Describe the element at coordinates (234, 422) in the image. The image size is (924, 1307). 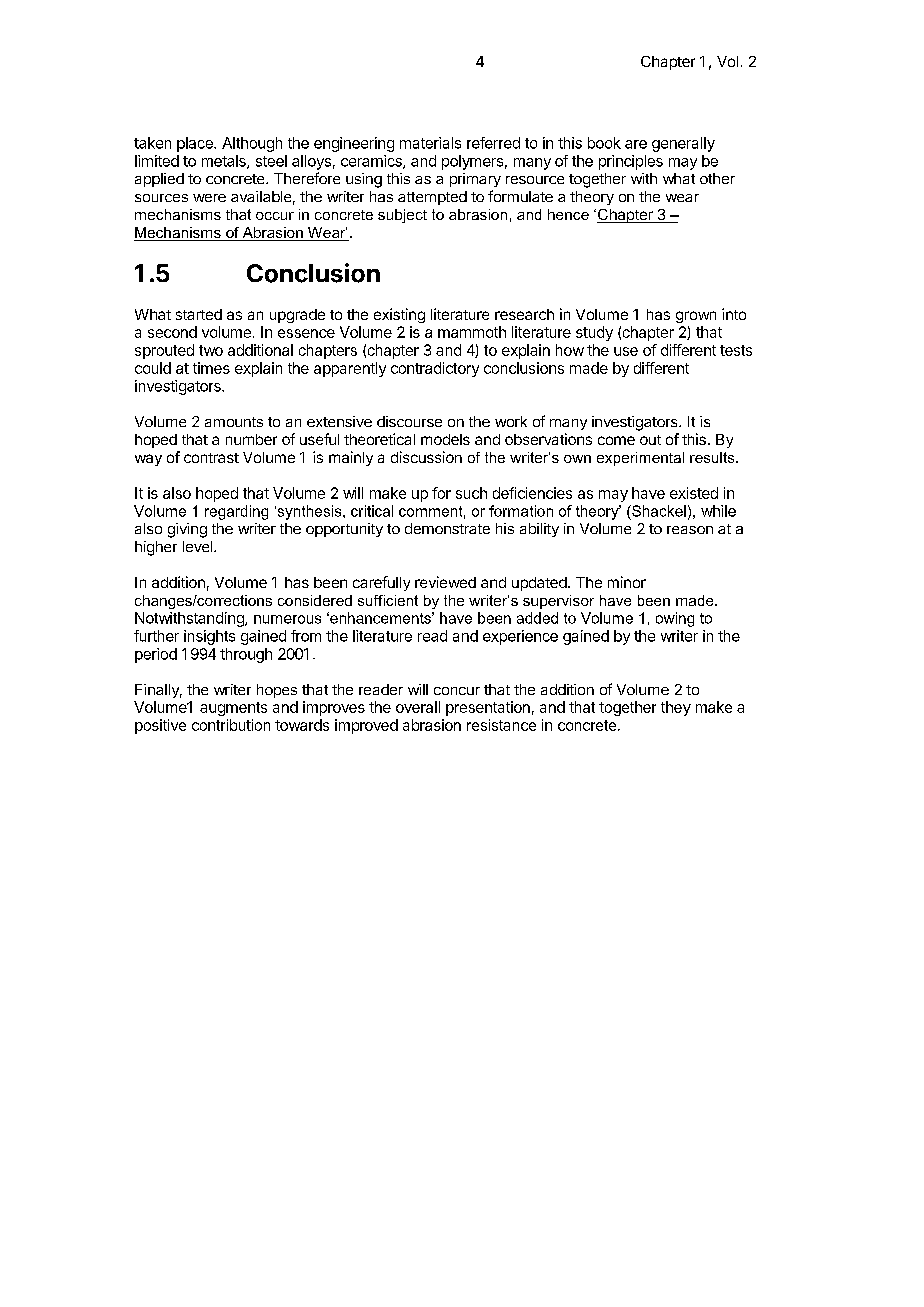
I see `amounts` at that location.
